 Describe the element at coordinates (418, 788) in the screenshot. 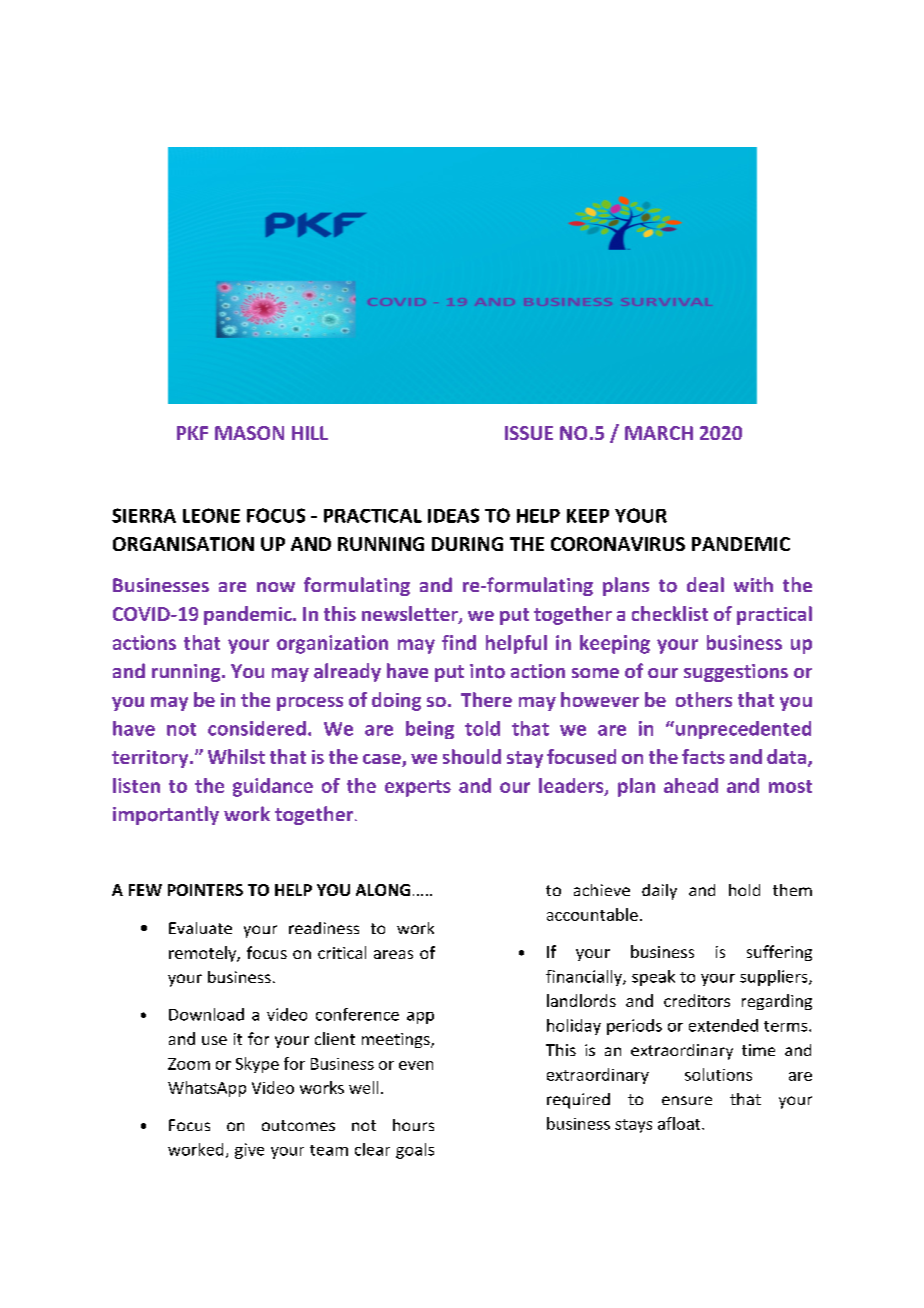

I see `experts` at that location.
